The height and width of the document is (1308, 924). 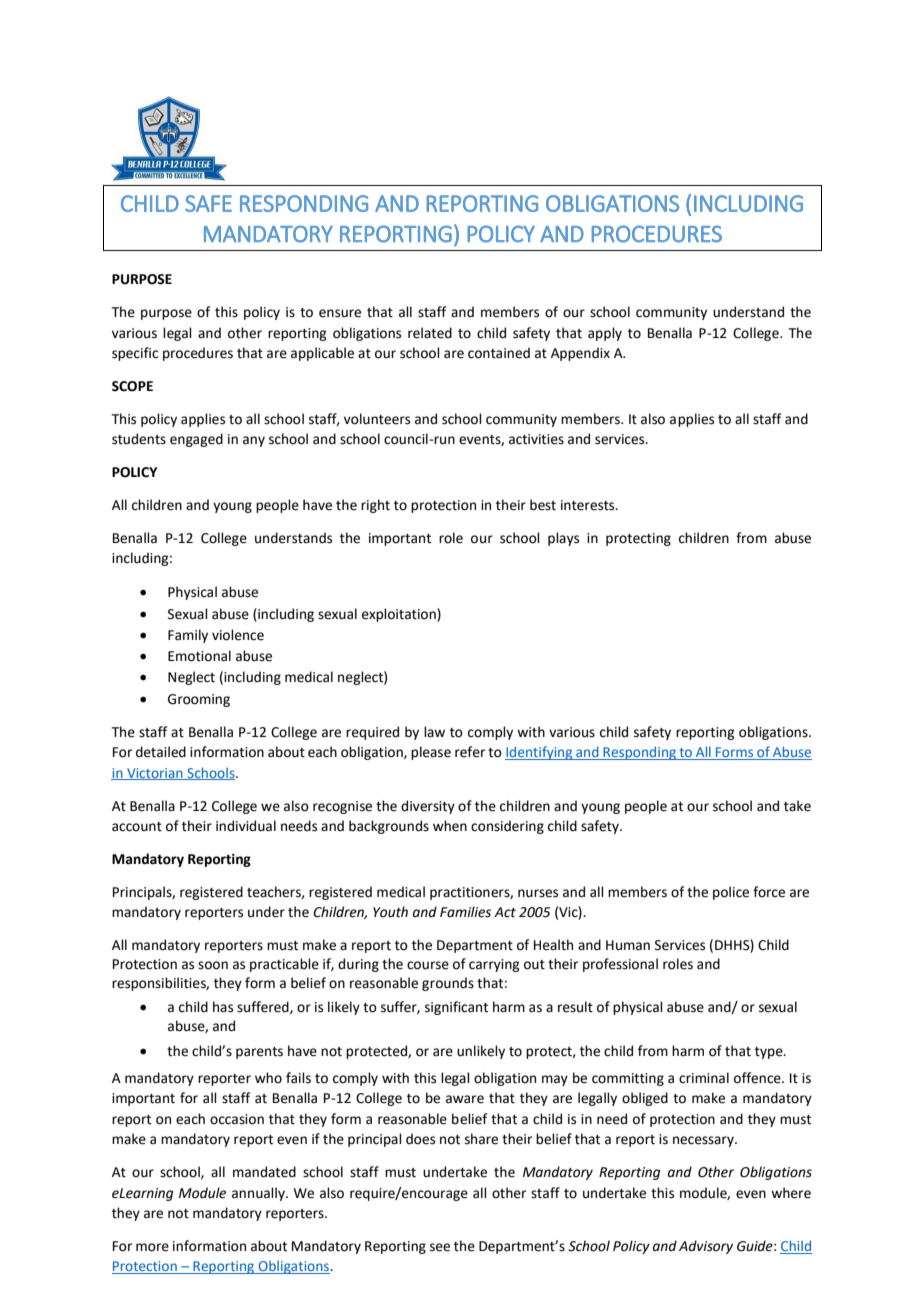 What do you see at coordinates (259, 1194) in the document?
I see `annually` at bounding box center [259, 1194].
